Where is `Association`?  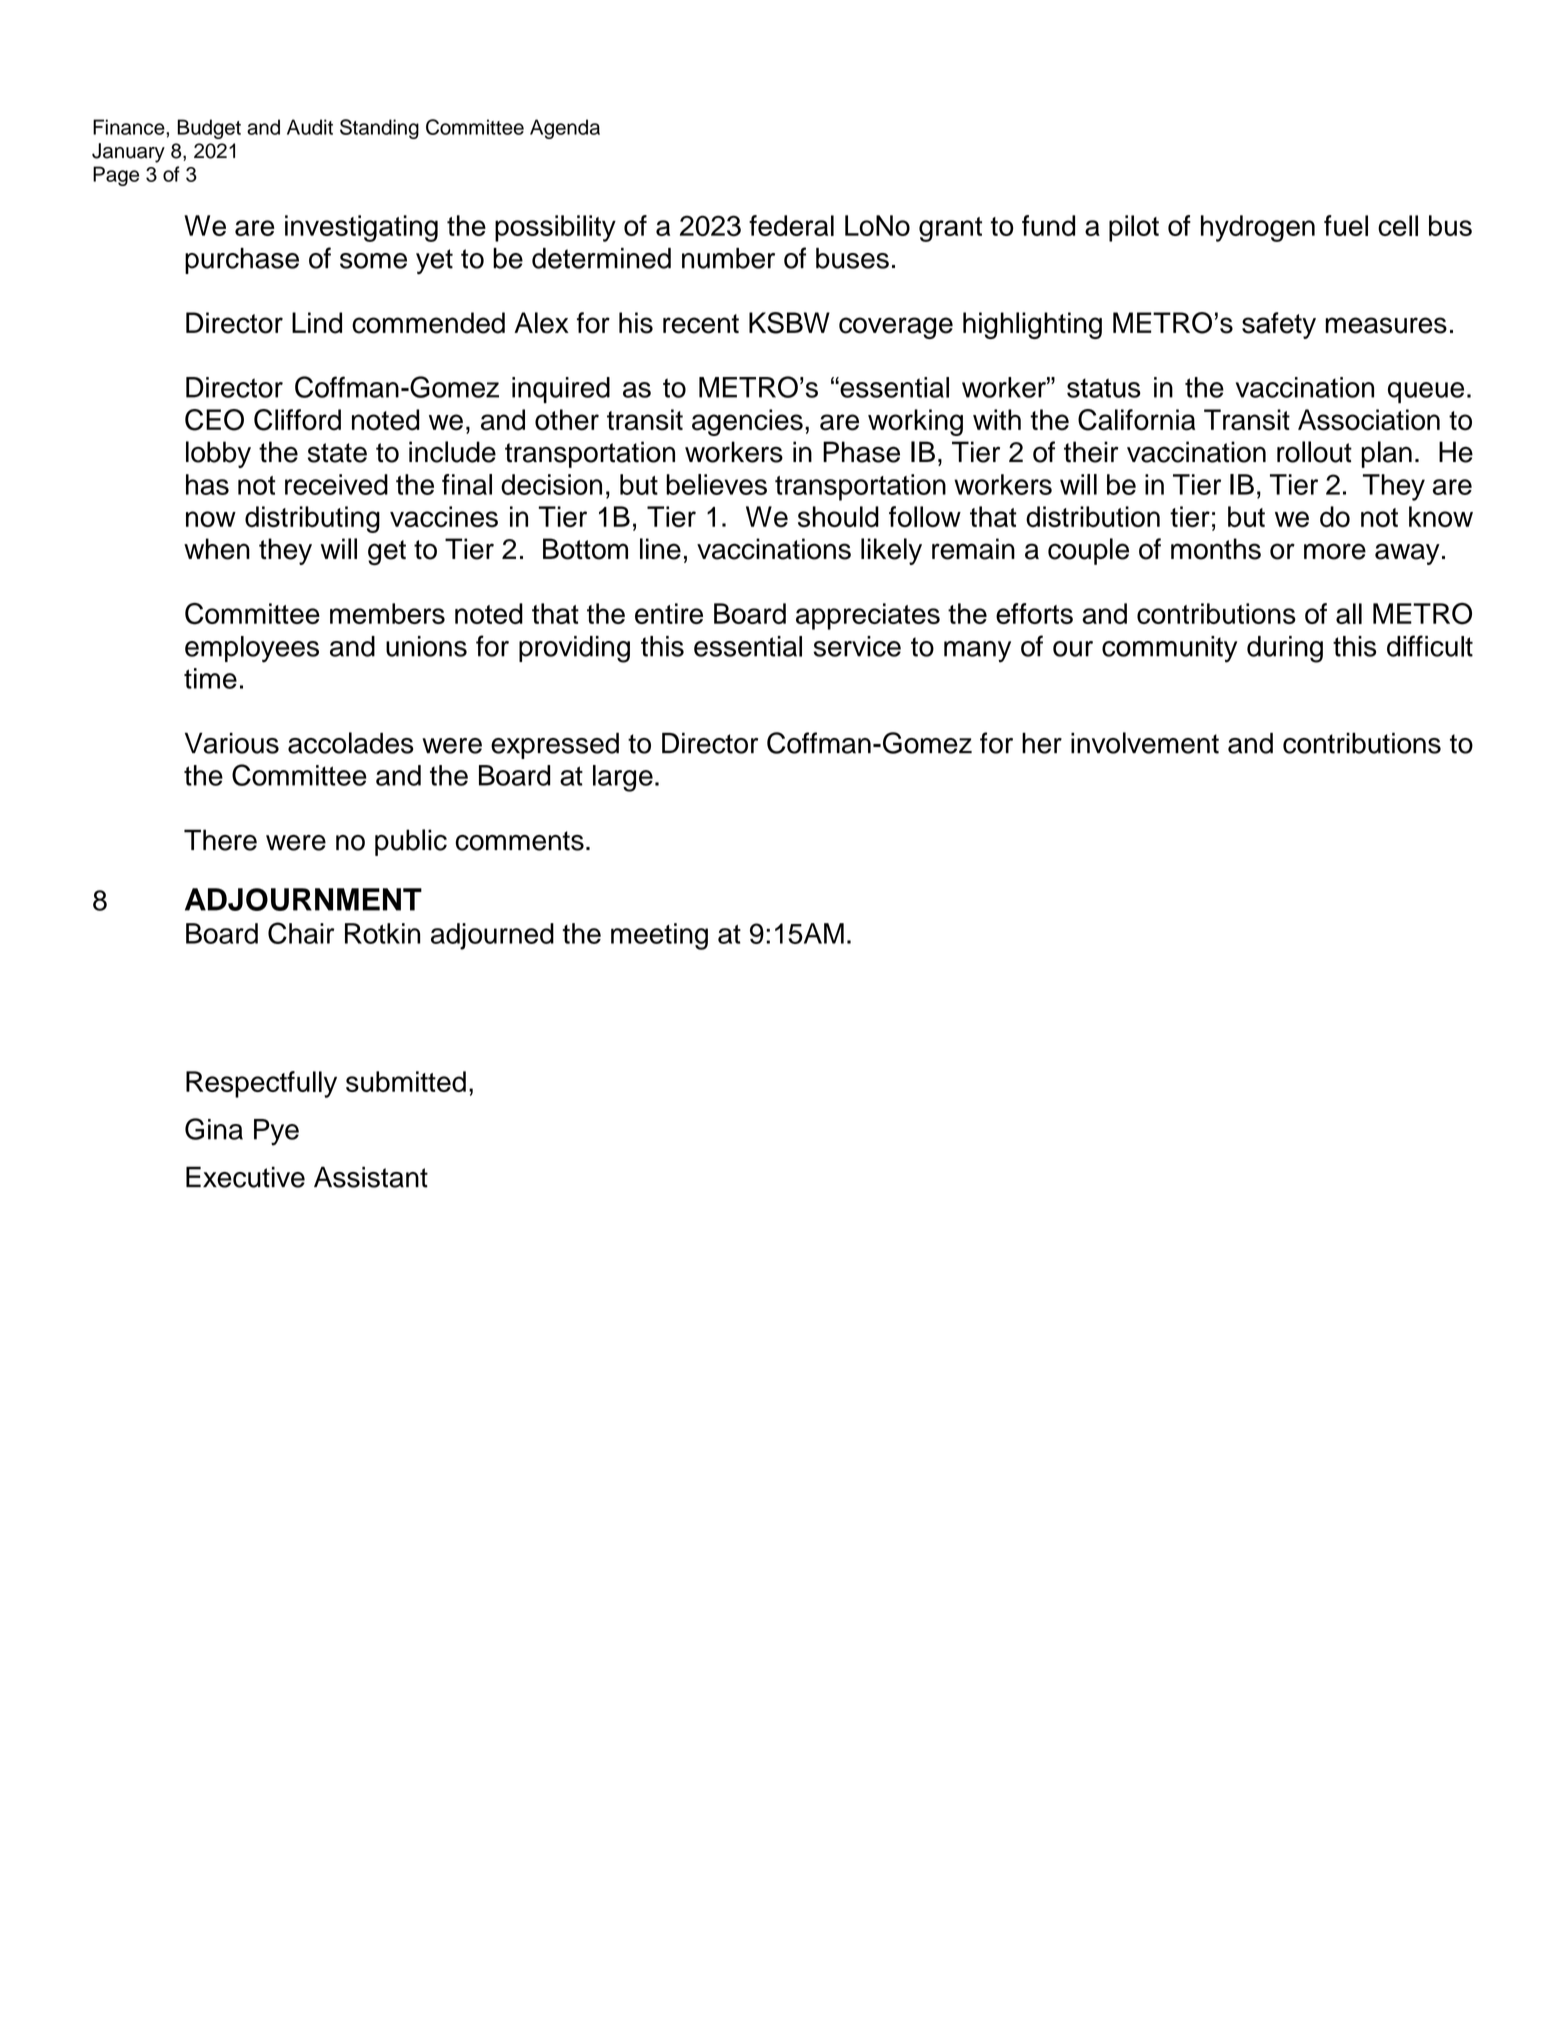 Association is located at coordinates (1369, 420).
